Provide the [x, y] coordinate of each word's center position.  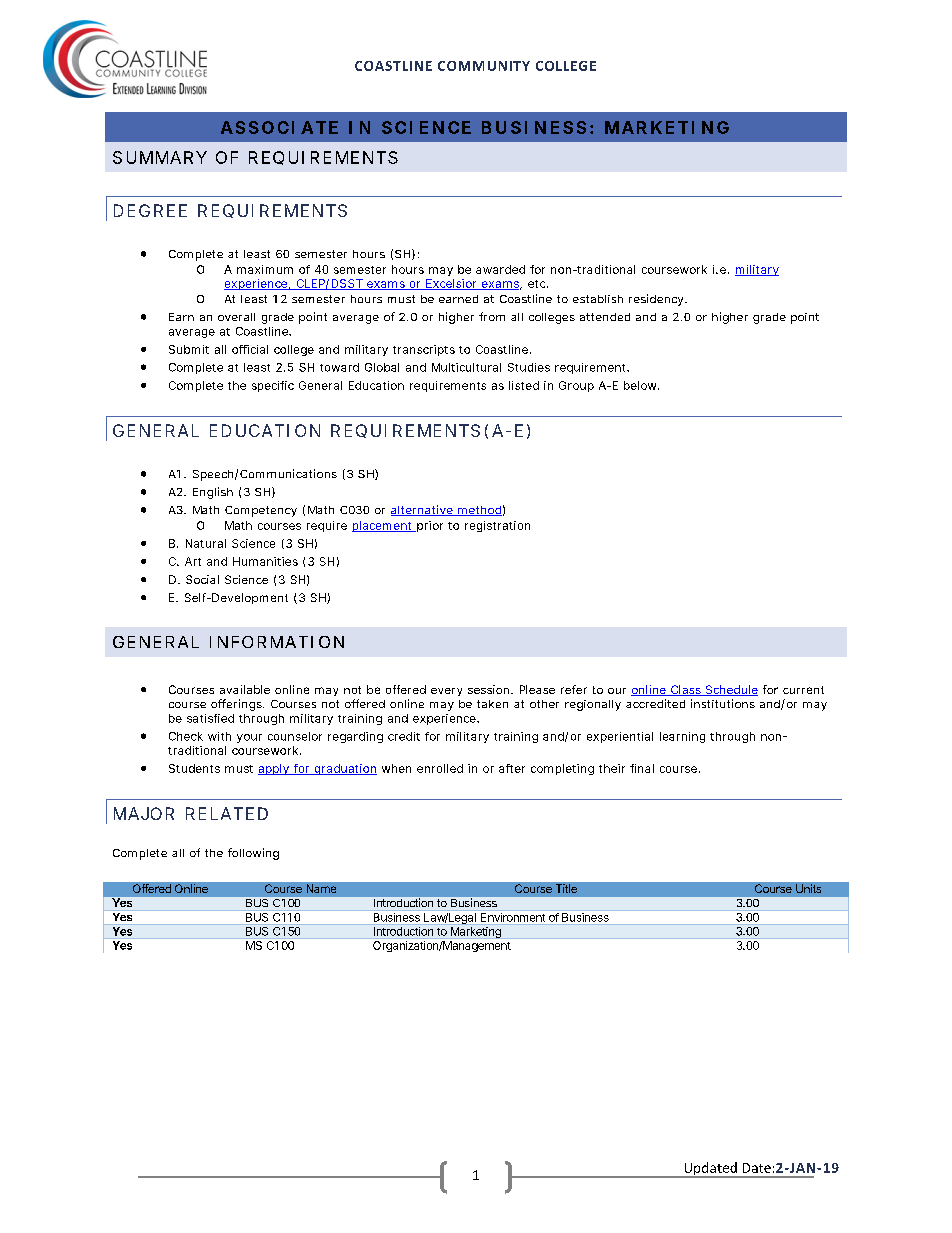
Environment [513, 917]
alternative [423, 510]
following [253, 854]
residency [657, 300]
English [213, 493]
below [641, 385]
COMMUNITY [484, 66]
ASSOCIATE [279, 127]
